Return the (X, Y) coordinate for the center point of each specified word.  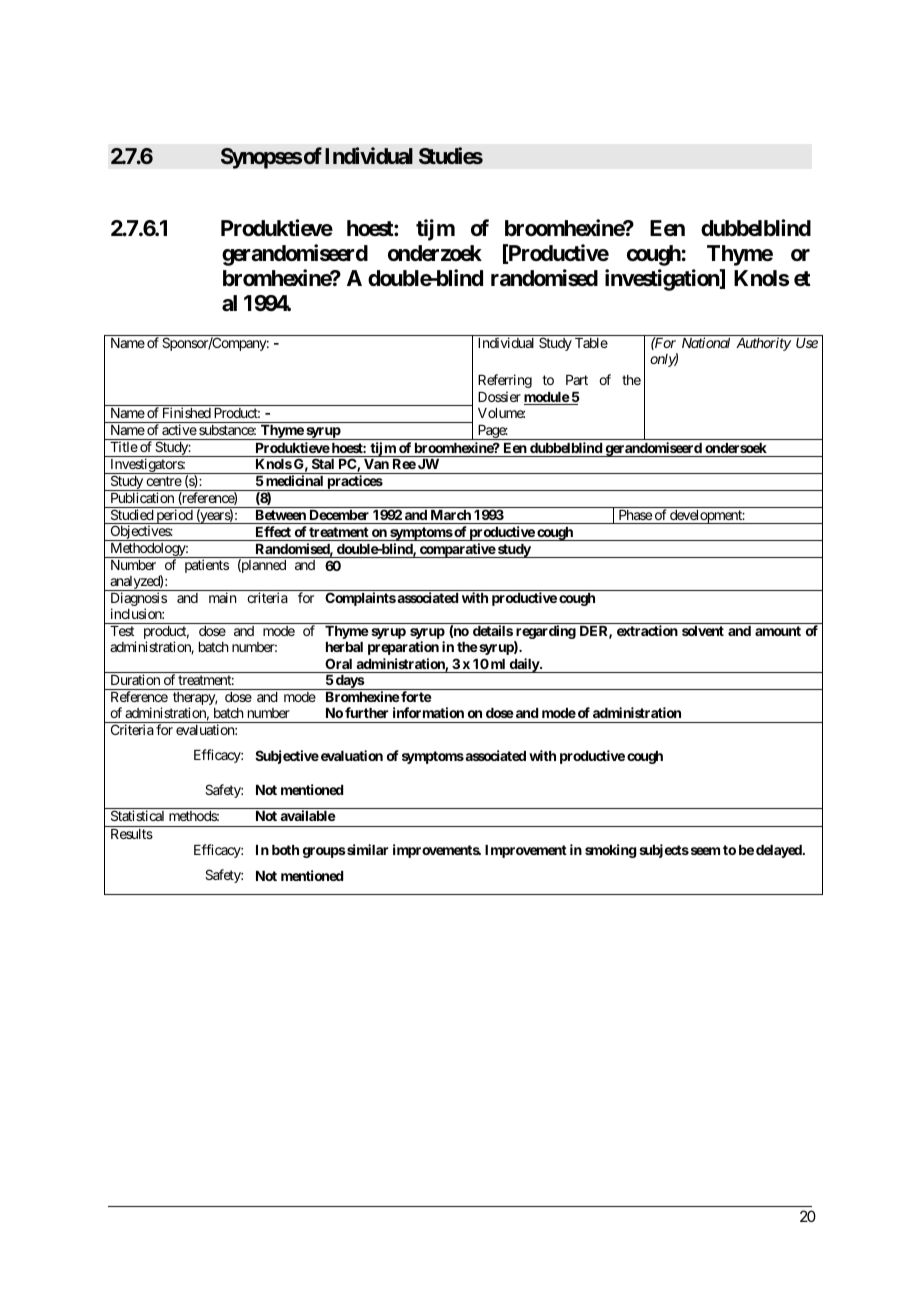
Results (132, 834)
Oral (338, 663)
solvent (703, 631)
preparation (403, 648)
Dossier (499, 396)
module (547, 398)
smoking (611, 851)
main (222, 597)
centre (164, 481)
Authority (763, 344)
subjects (664, 851)
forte (415, 696)
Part (577, 380)
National (706, 342)
